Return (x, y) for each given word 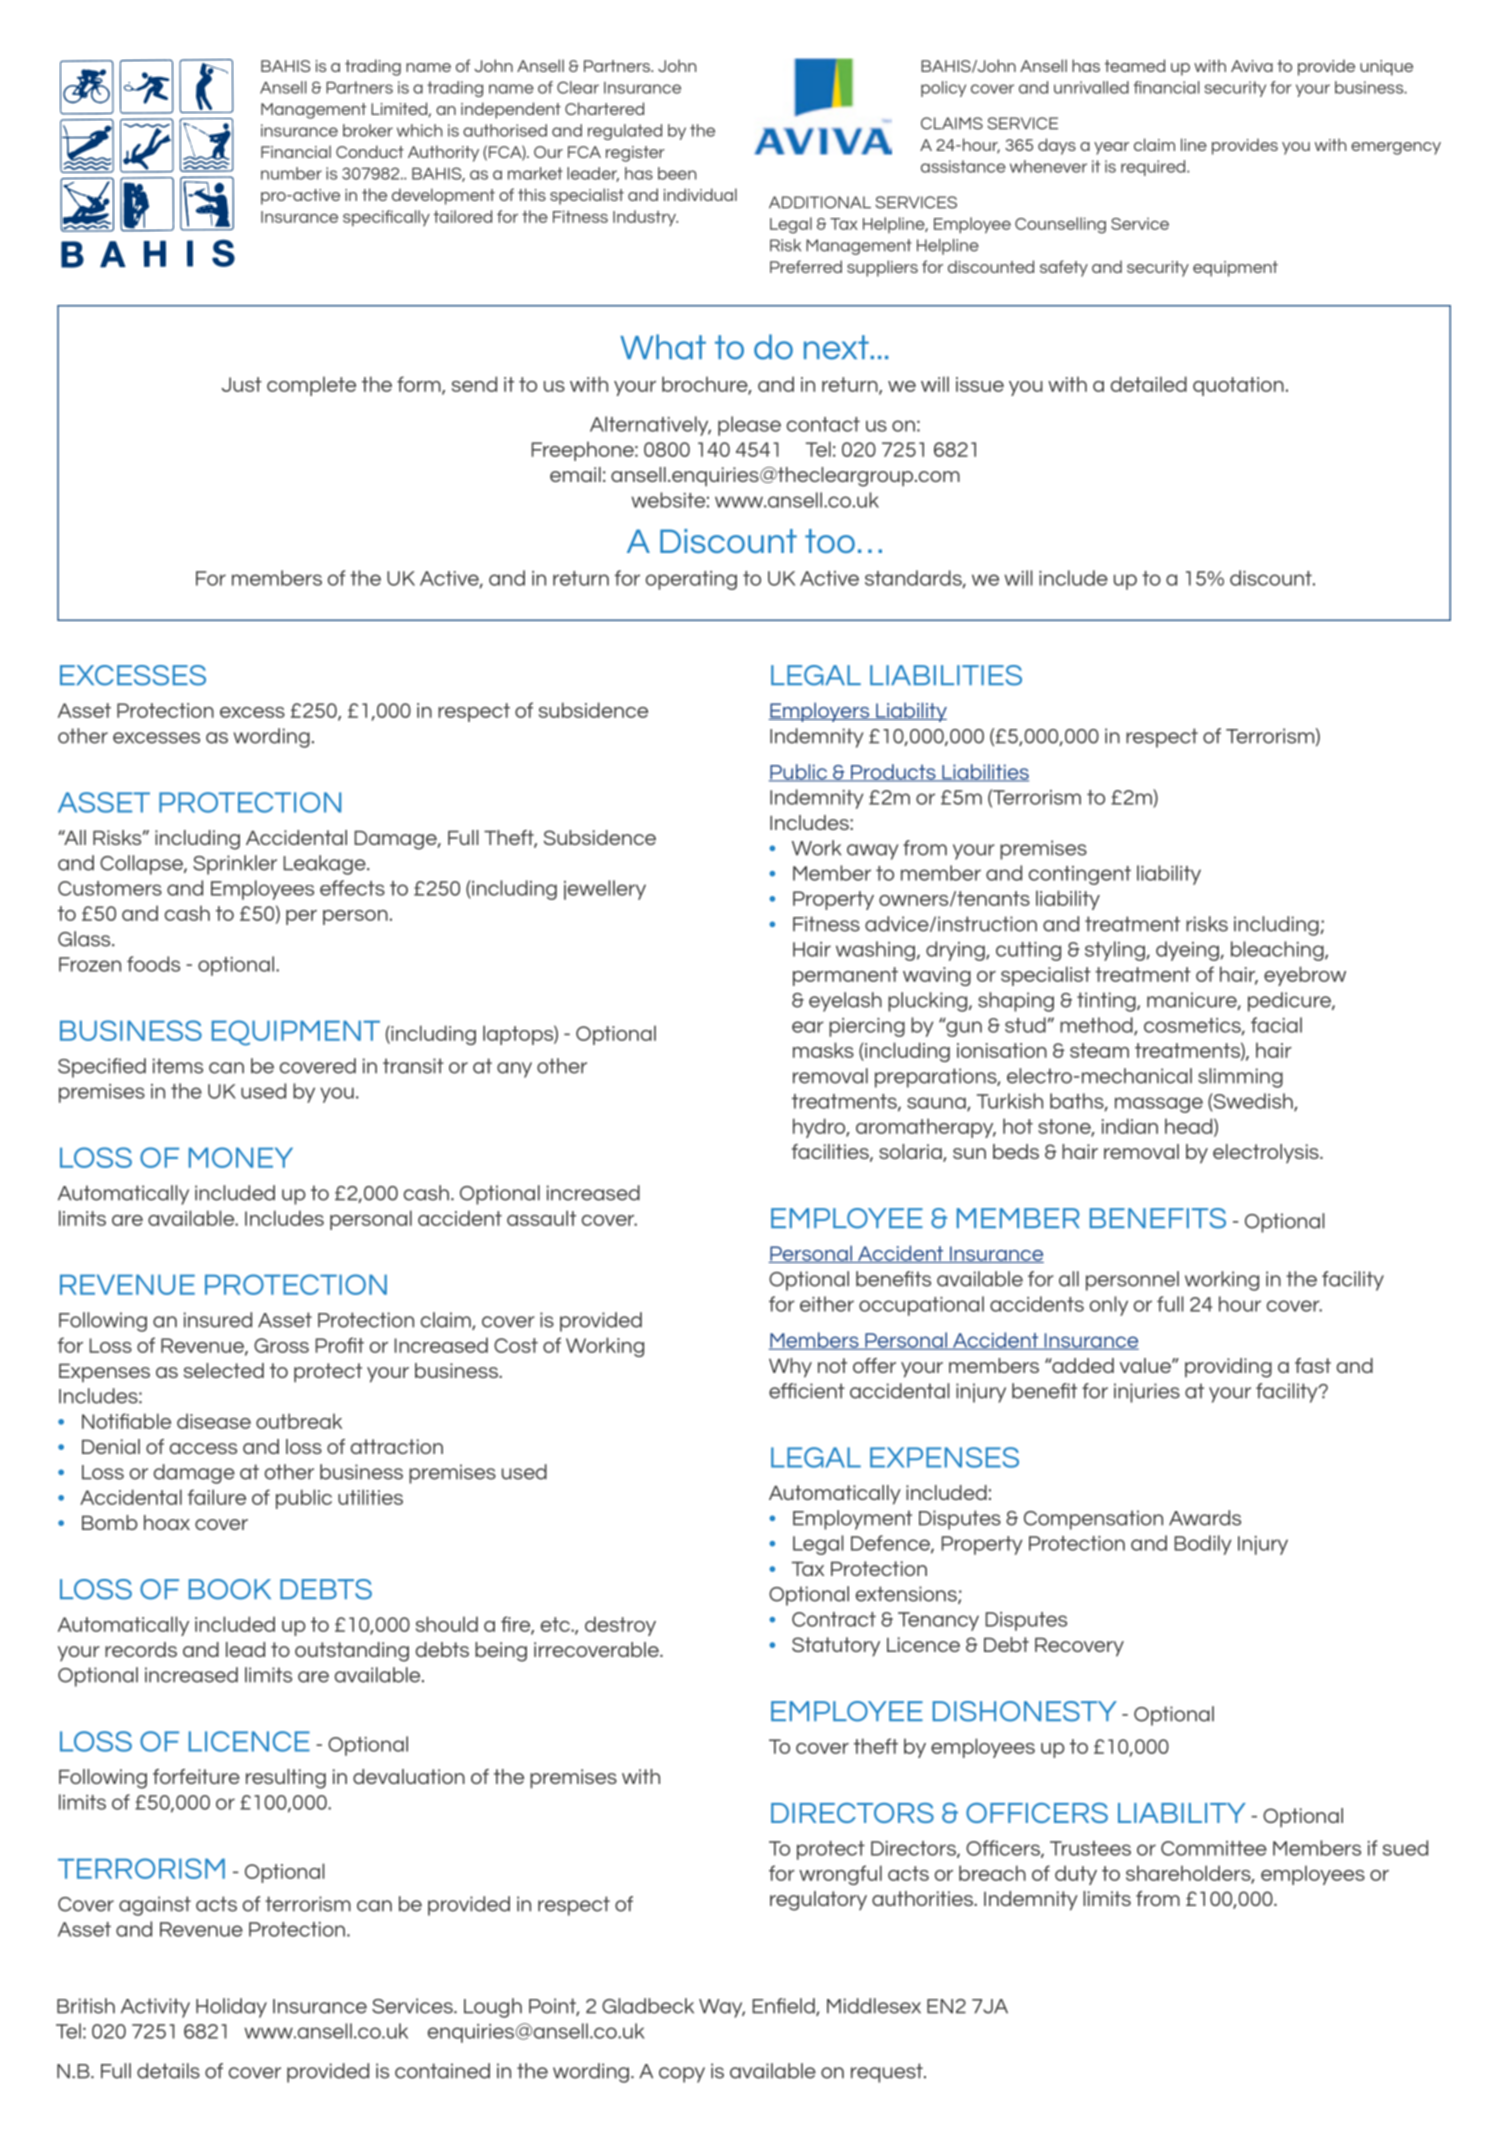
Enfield (784, 2007)
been (677, 173)
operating (691, 580)
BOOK (230, 1589)
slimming (1240, 1078)
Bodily (1203, 1545)
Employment (852, 1520)
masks (823, 1050)
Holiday (231, 2008)
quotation (1238, 386)
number (291, 173)
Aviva (1252, 66)
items (178, 1066)
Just (241, 384)
